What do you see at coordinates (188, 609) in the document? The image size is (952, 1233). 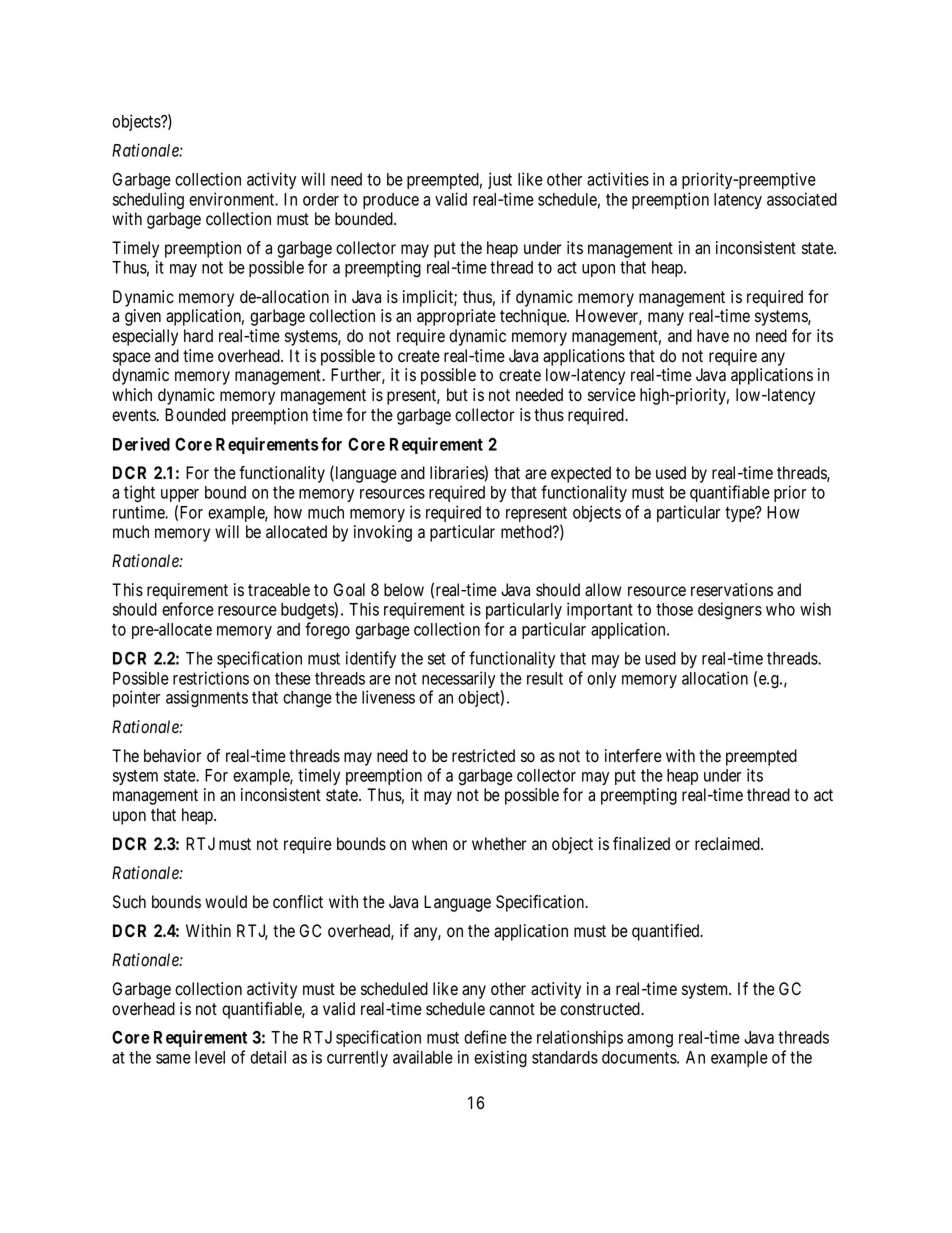 I see `enforce` at bounding box center [188, 609].
